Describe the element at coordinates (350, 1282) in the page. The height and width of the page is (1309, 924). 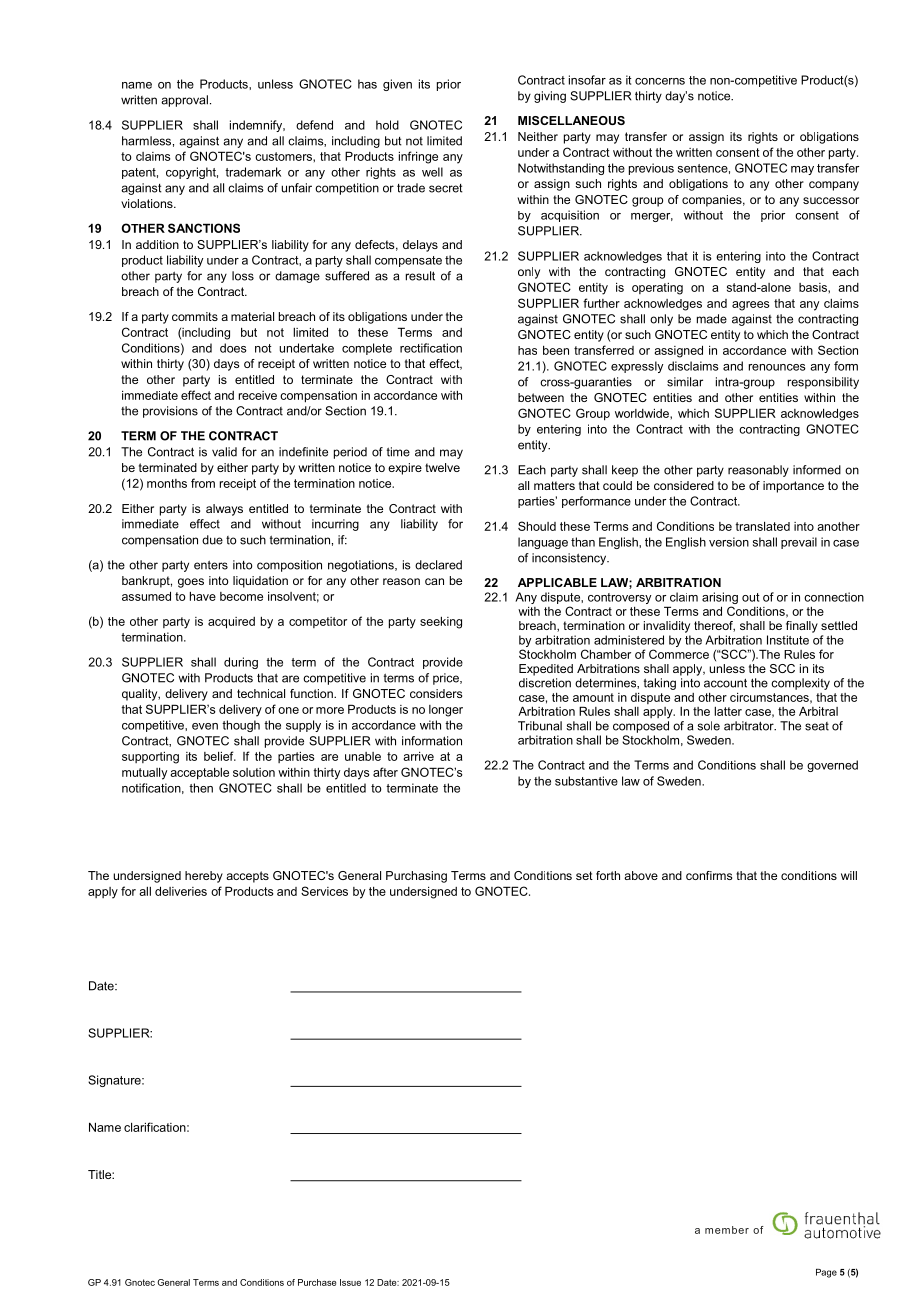
I see `Issue` at that location.
